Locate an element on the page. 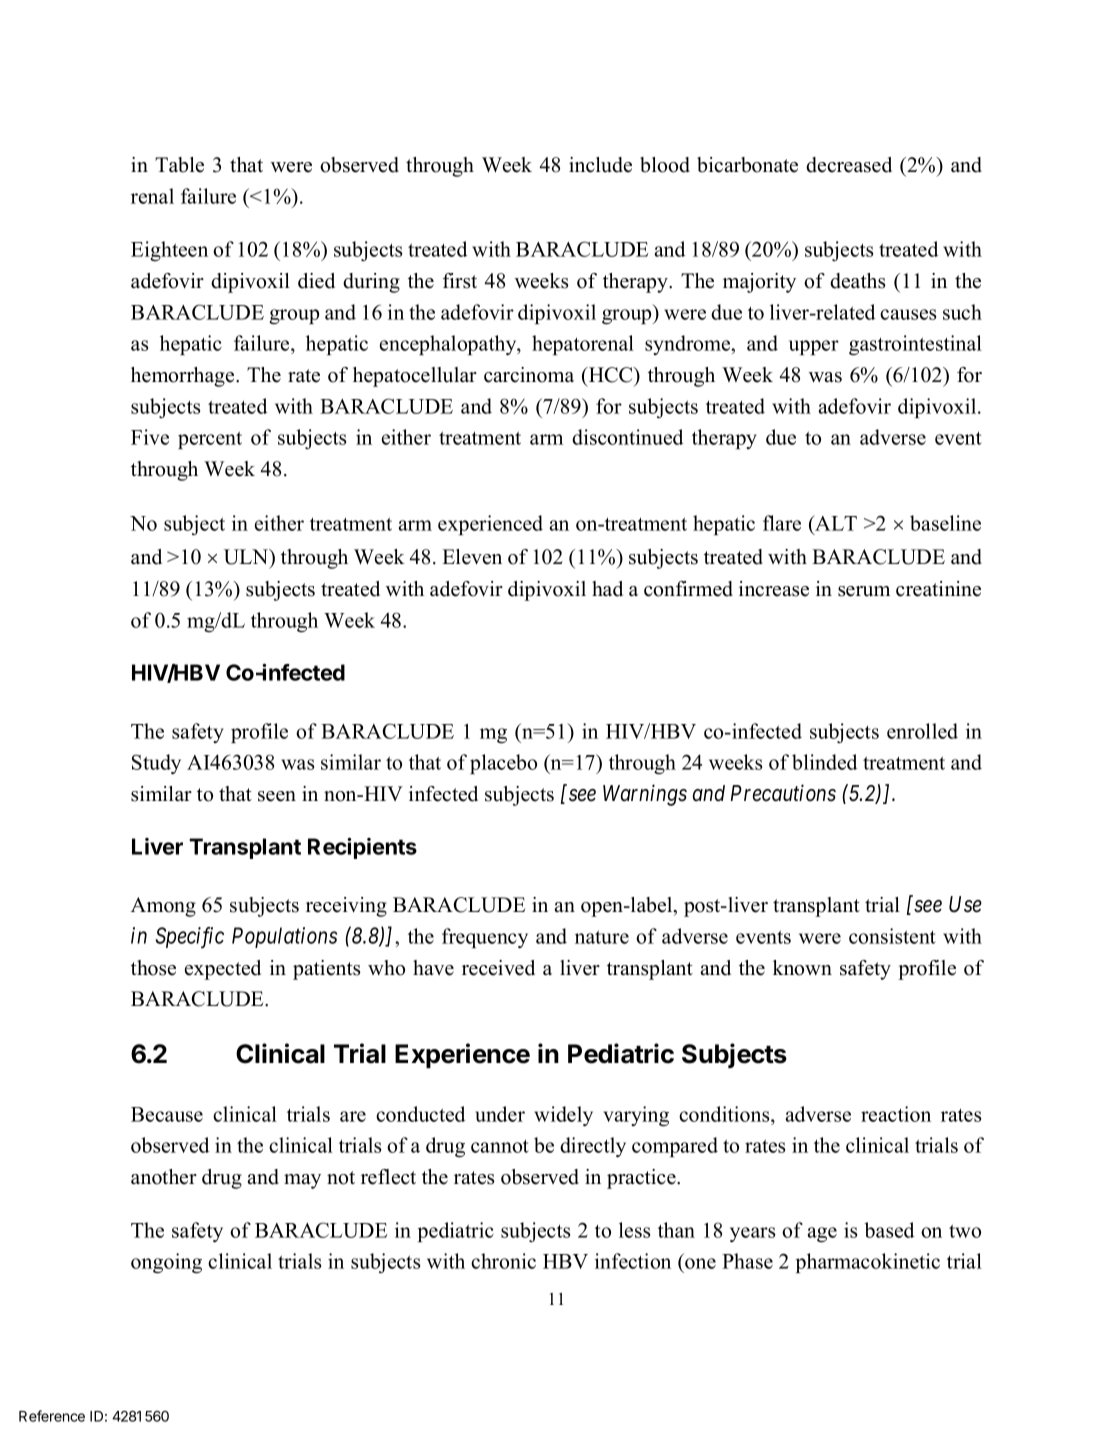 This document has height=1440, width=1113. Reference is located at coordinates (52, 1416).
